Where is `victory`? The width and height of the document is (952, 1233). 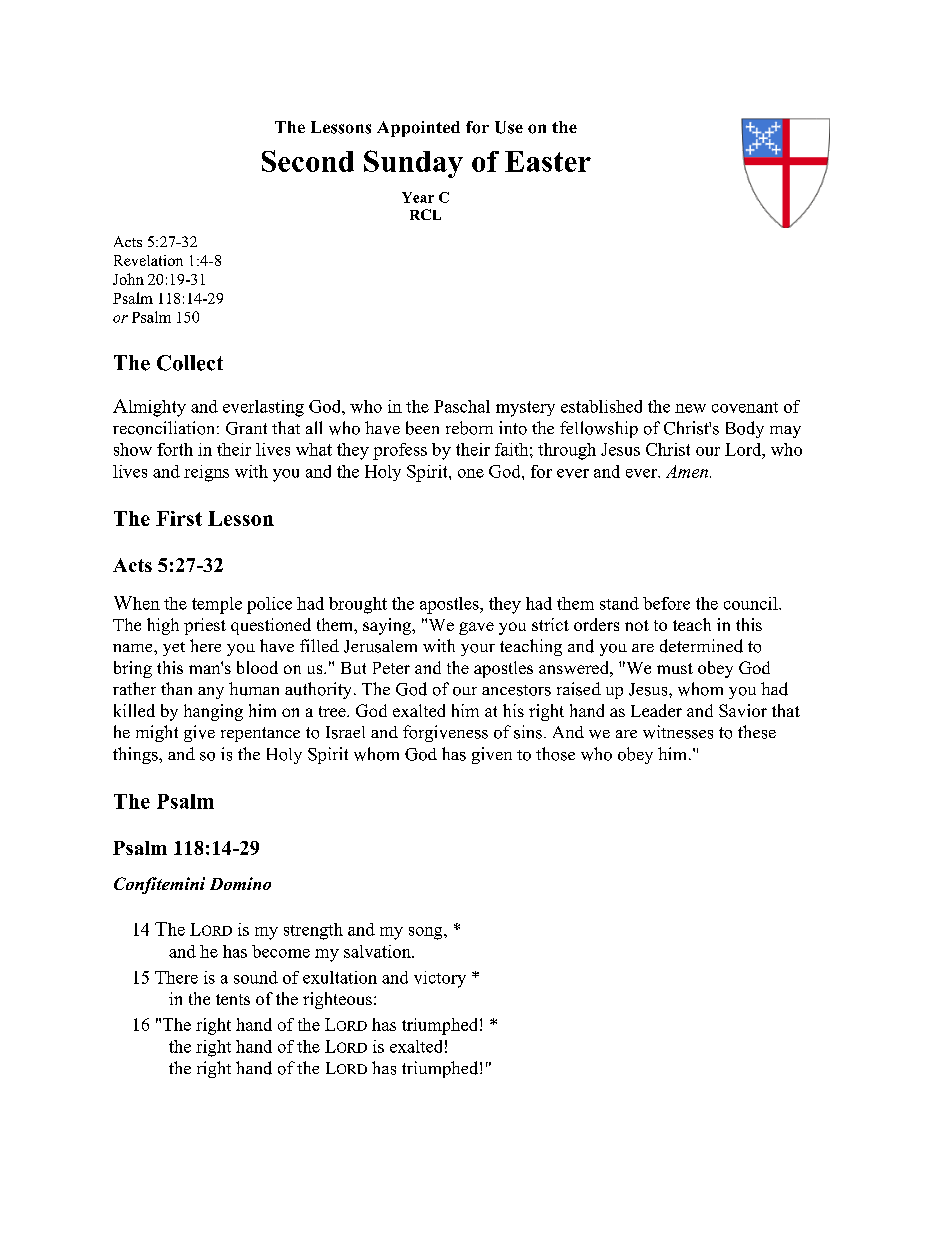
victory is located at coordinates (440, 979).
